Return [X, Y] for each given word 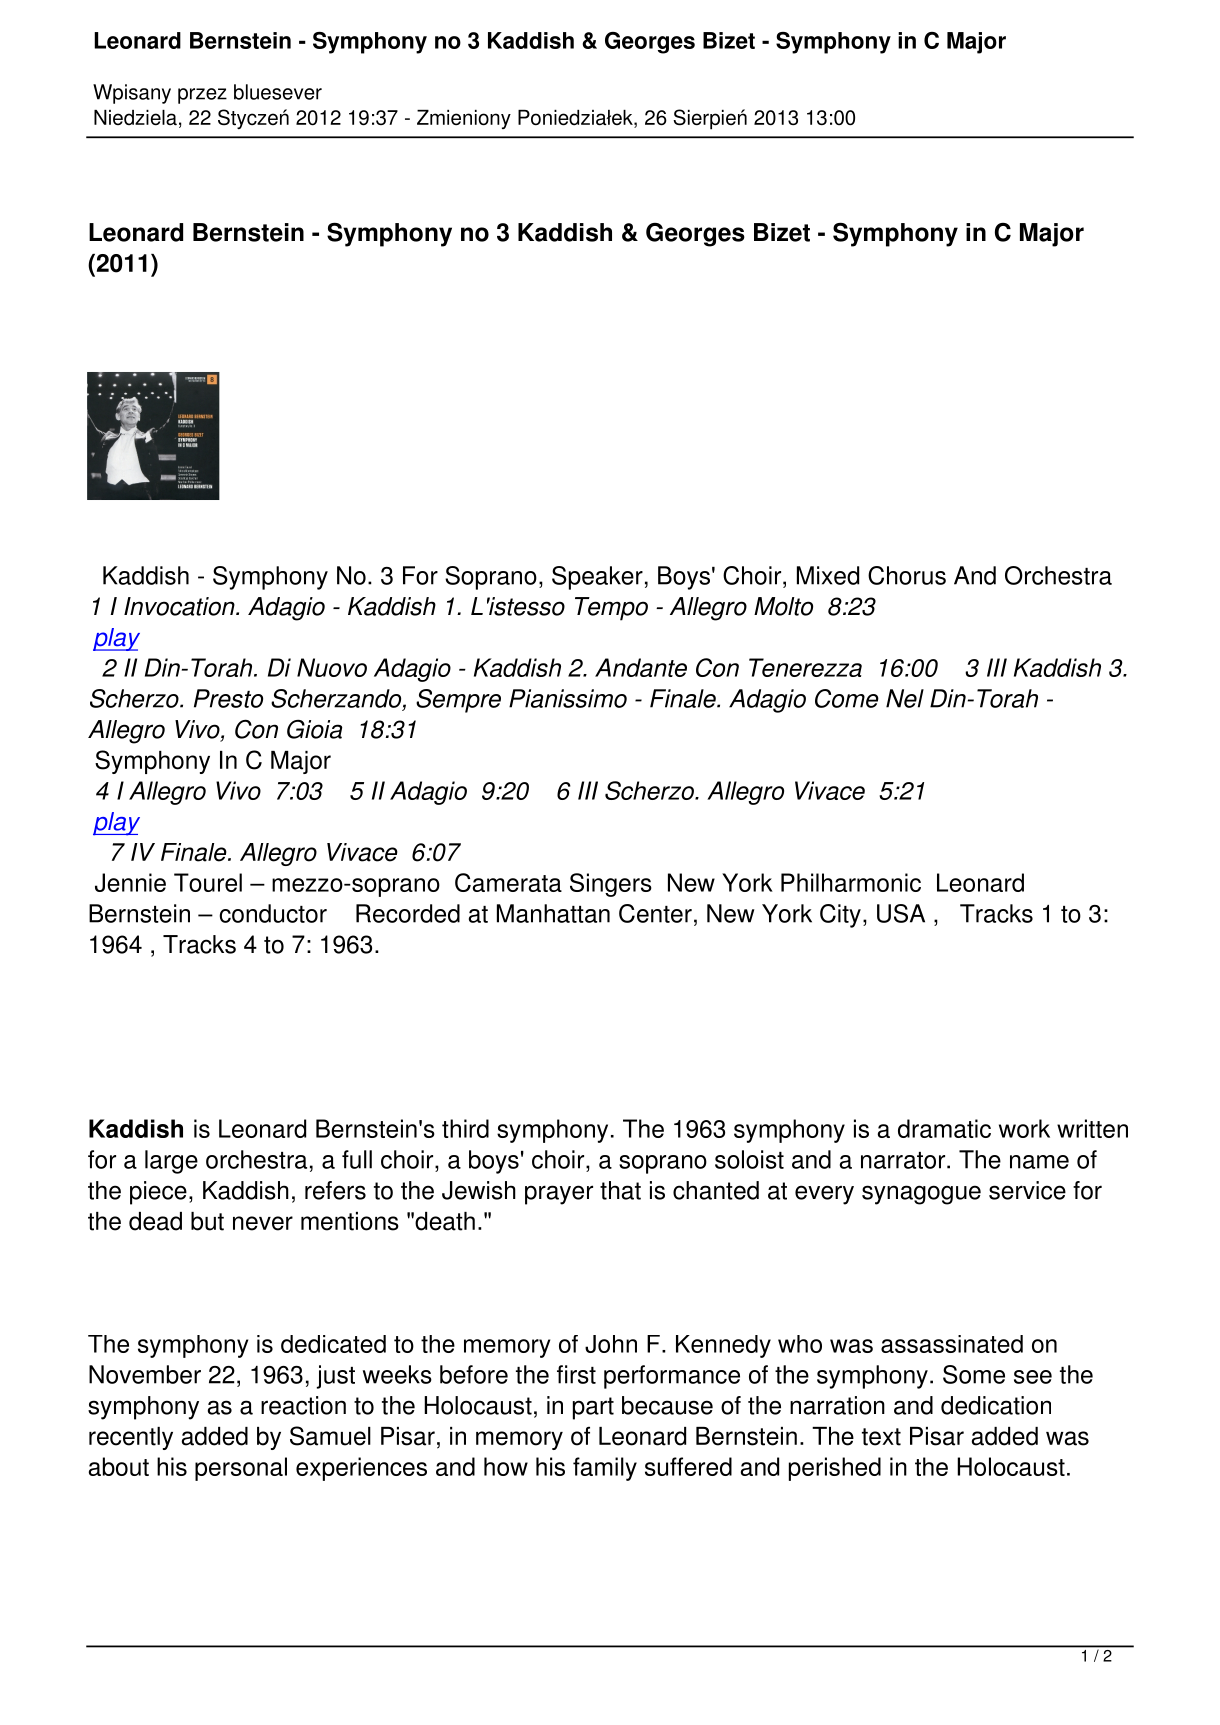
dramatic [944, 1128]
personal [241, 1469]
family [605, 1469]
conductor [273, 913]
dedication [996, 1405]
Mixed [828, 575]
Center [655, 913]
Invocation [180, 606]
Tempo [611, 609]
